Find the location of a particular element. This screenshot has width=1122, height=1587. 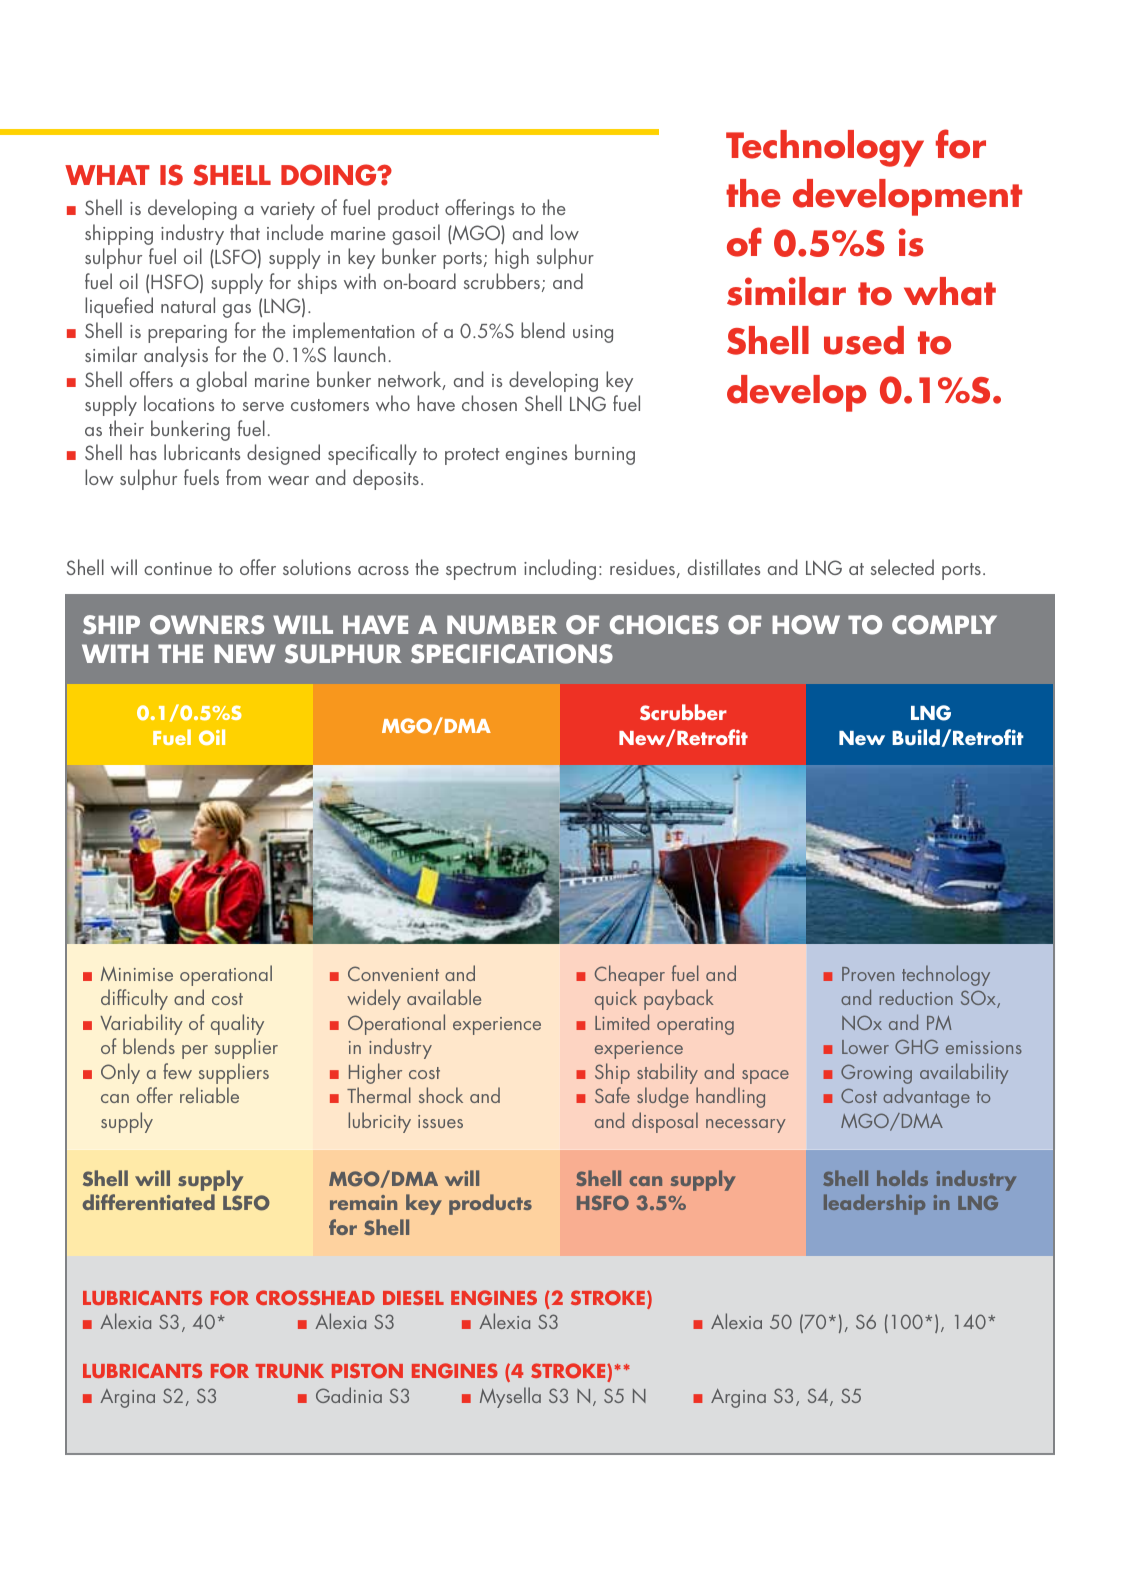

owners is located at coordinates (207, 625).
